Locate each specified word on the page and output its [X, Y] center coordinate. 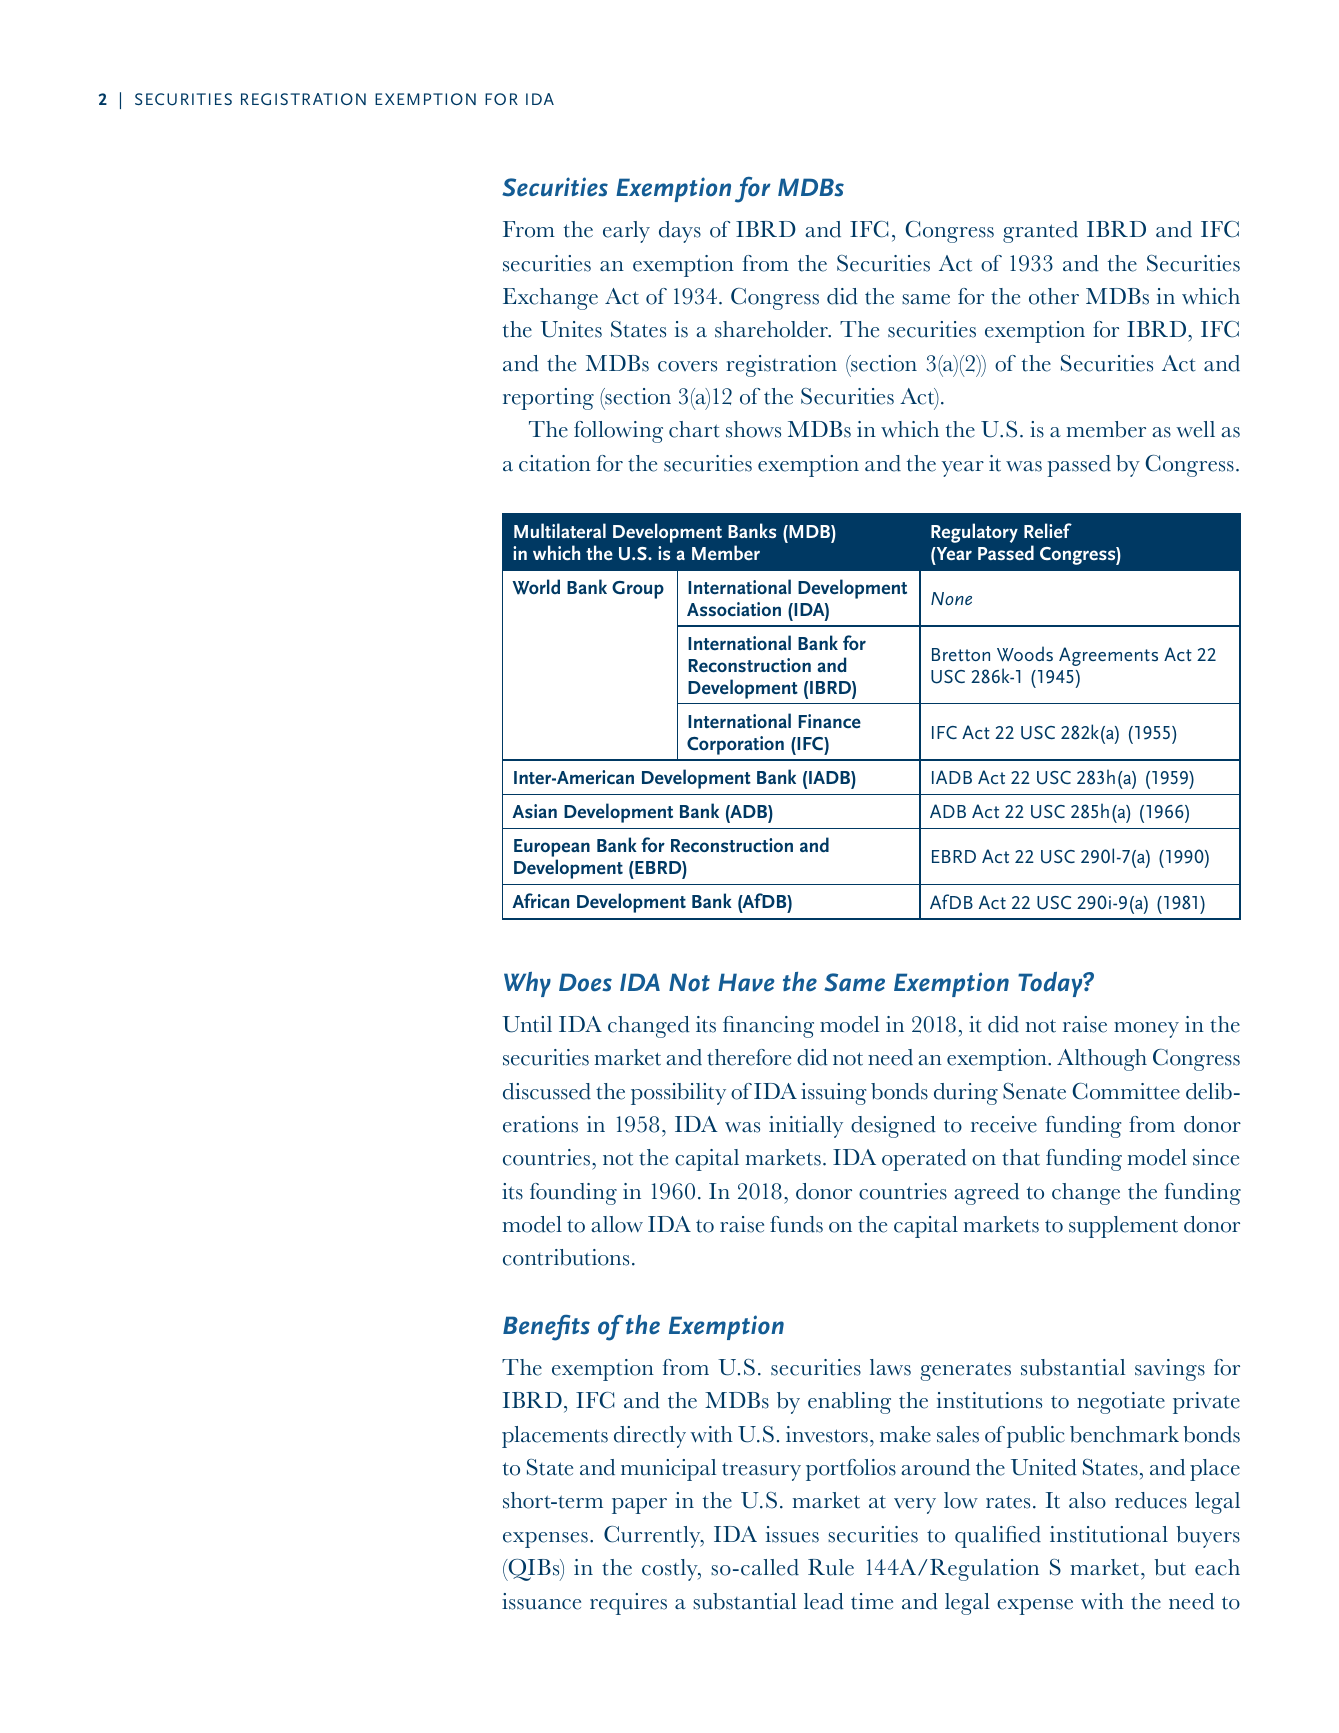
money [1146, 1030]
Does [585, 982]
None [951, 598]
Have [746, 982]
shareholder [772, 329]
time [872, 1601]
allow [617, 1224]
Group [638, 590]
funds [796, 1224]
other [1054, 296]
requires [628, 1604]
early [626, 232]
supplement [1123, 1227]
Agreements [1108, 656]
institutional [1109, 1534]
